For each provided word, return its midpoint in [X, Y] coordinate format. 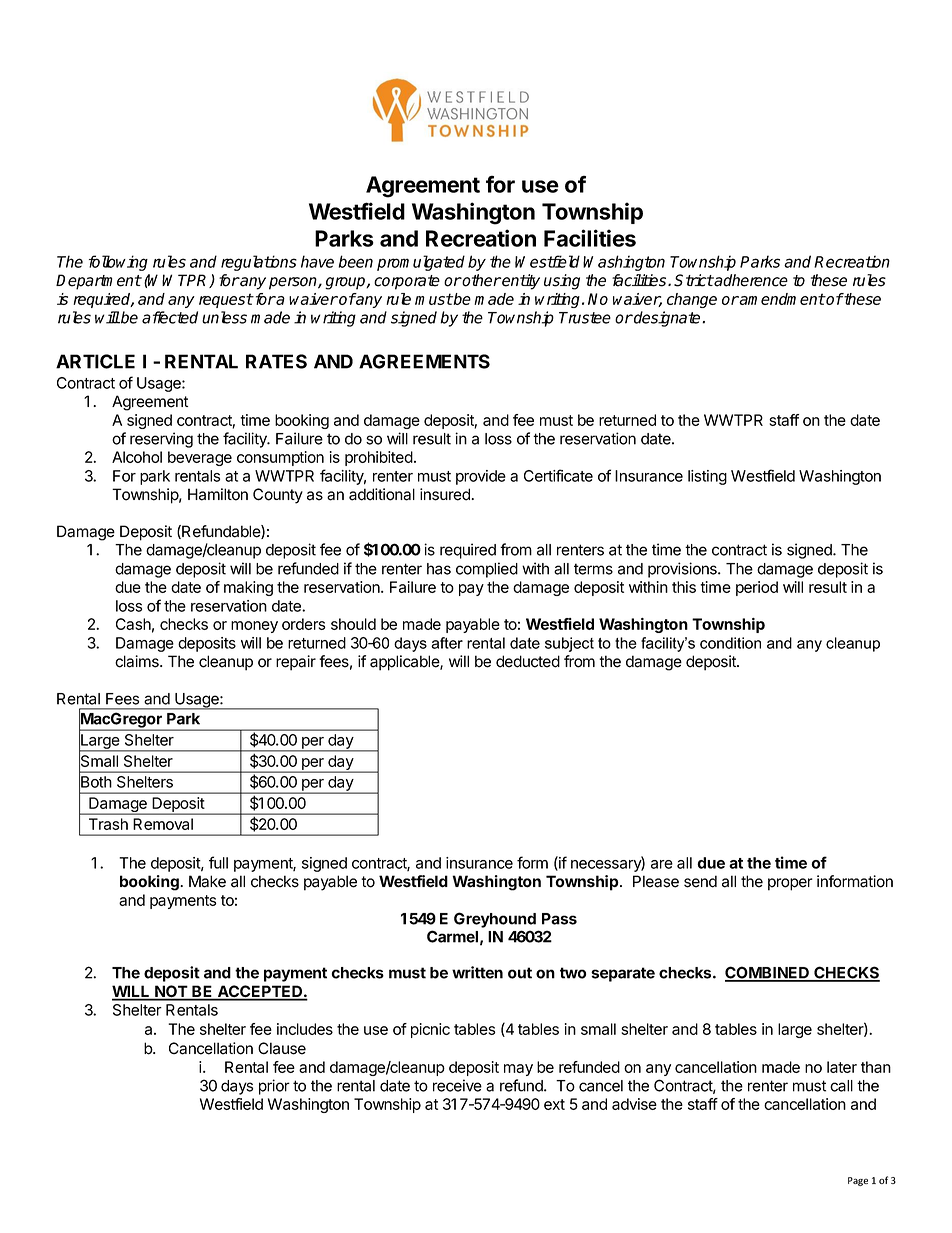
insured [446, 494]
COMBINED [768, 973]
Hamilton [218, 494]
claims [138, 661]
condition [730, 643]
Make [207, 881]
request [226, 300]
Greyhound [495, 920]
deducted [528, 661]
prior [274, 1087]
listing [707, 477]
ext [554, 1104]
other [481, 280]
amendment [781, 299]
